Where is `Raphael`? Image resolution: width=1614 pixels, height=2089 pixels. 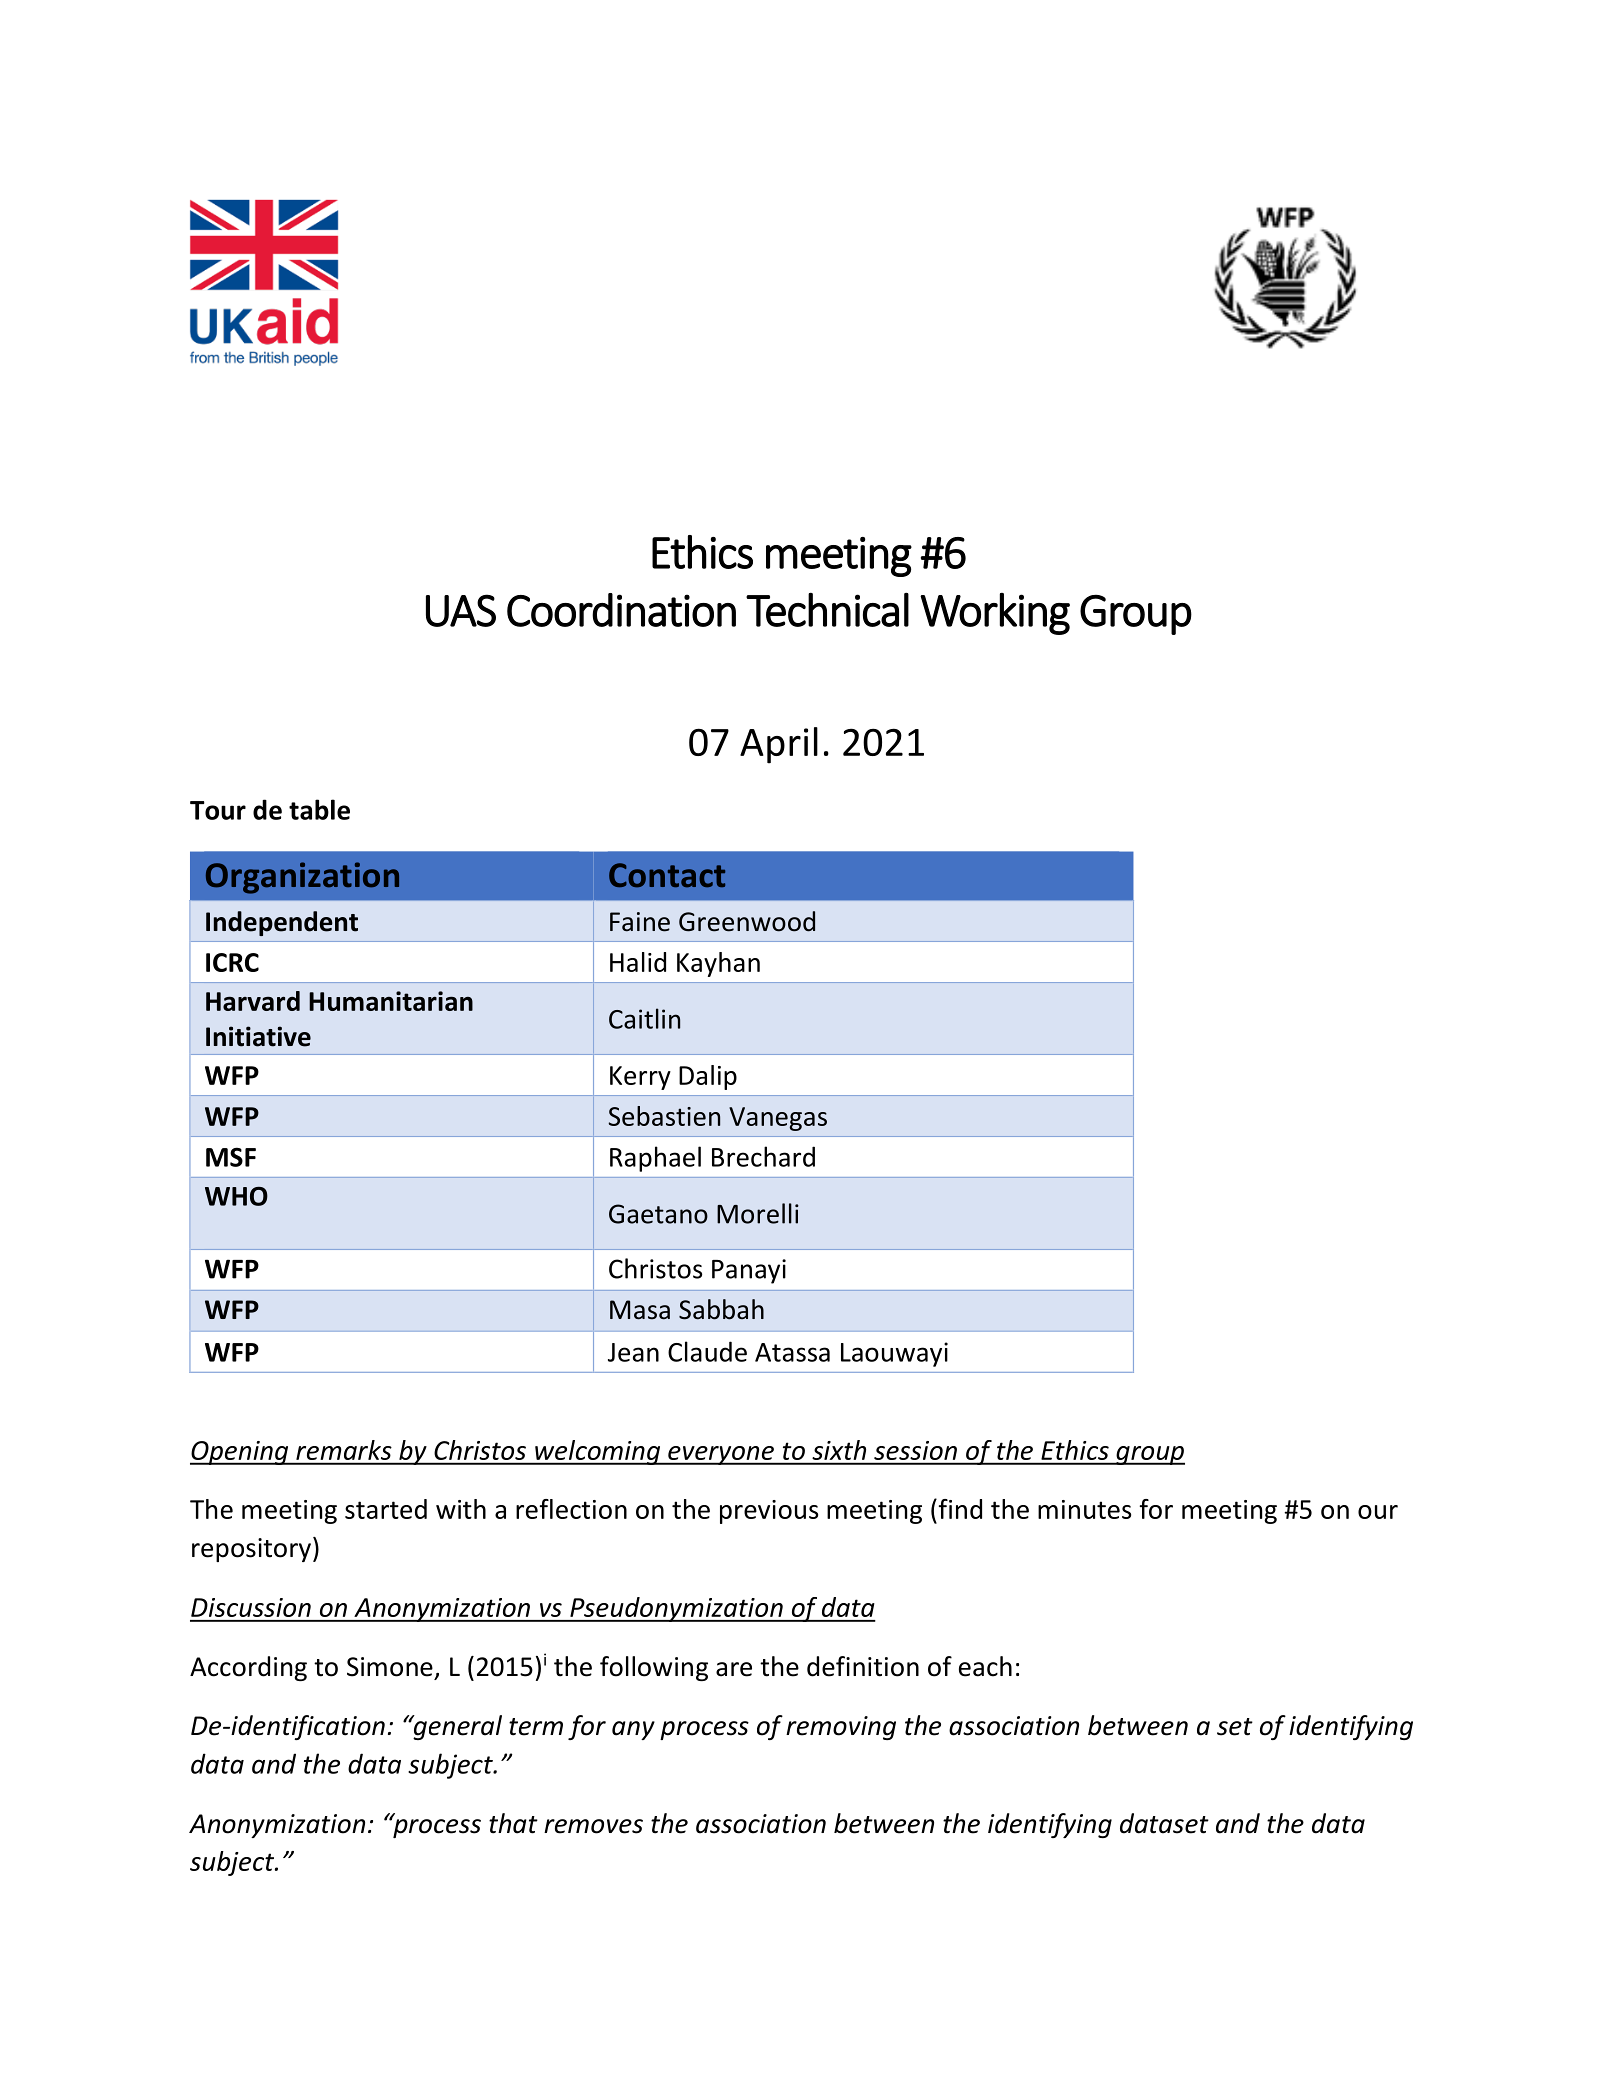
Raphael is located at coordinates (655, 1159).
